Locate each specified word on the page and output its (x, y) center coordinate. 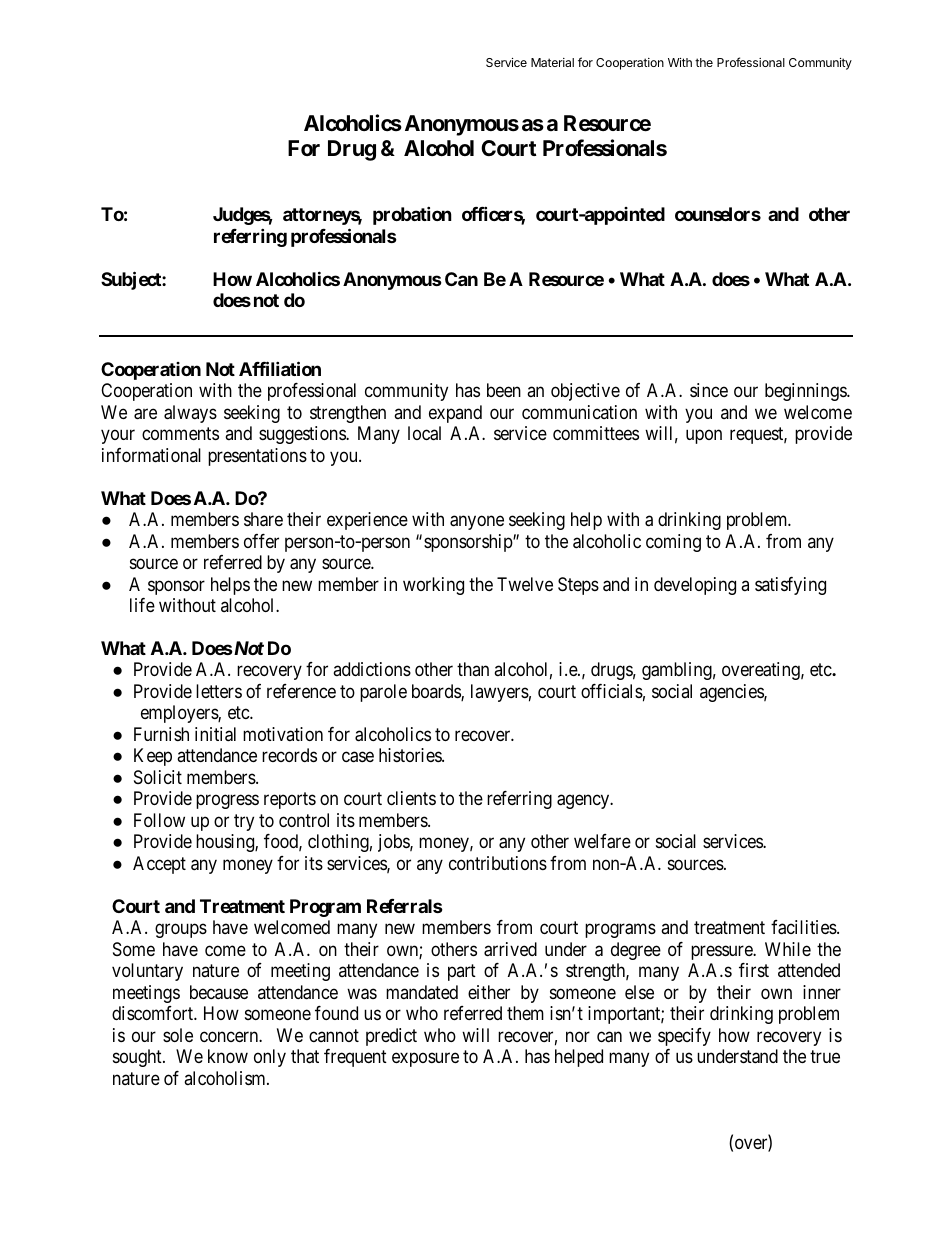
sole (178, 1035)
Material (552, 62)
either (489, 992)
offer (261, 541)
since (709, 390)
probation (412, 216)
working (433, 586)
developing (695, 586)
